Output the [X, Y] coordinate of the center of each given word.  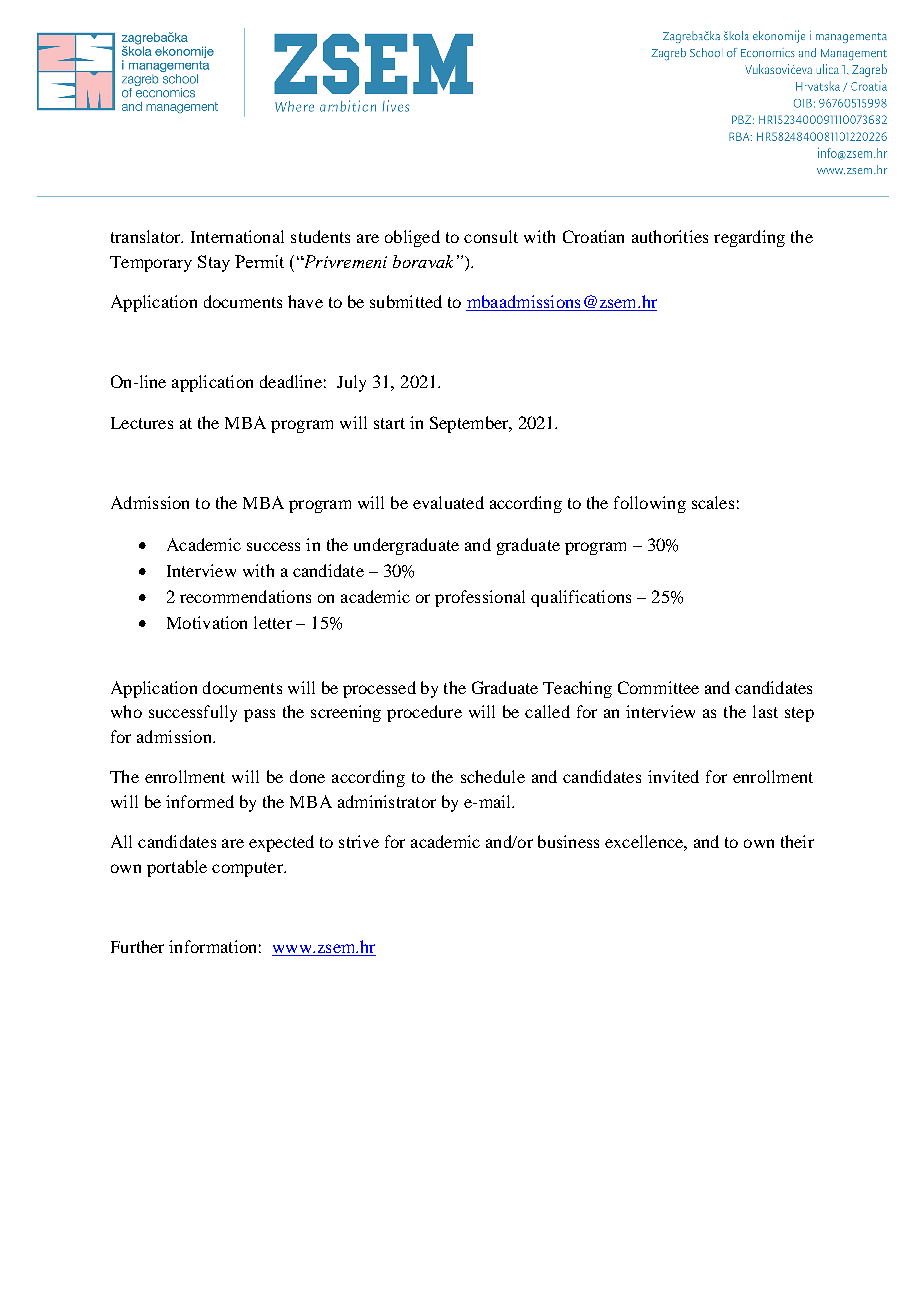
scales [713, 502]
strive [359, 841]
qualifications [581, 598]
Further [137, 946]
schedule [493, 776]
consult [491, 236]
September [470, 424]
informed [200, 801]
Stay [214, 263]
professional [480, 598]
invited [673, 776]
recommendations [245, 596]
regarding [749, 238]
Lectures [142, 423]
